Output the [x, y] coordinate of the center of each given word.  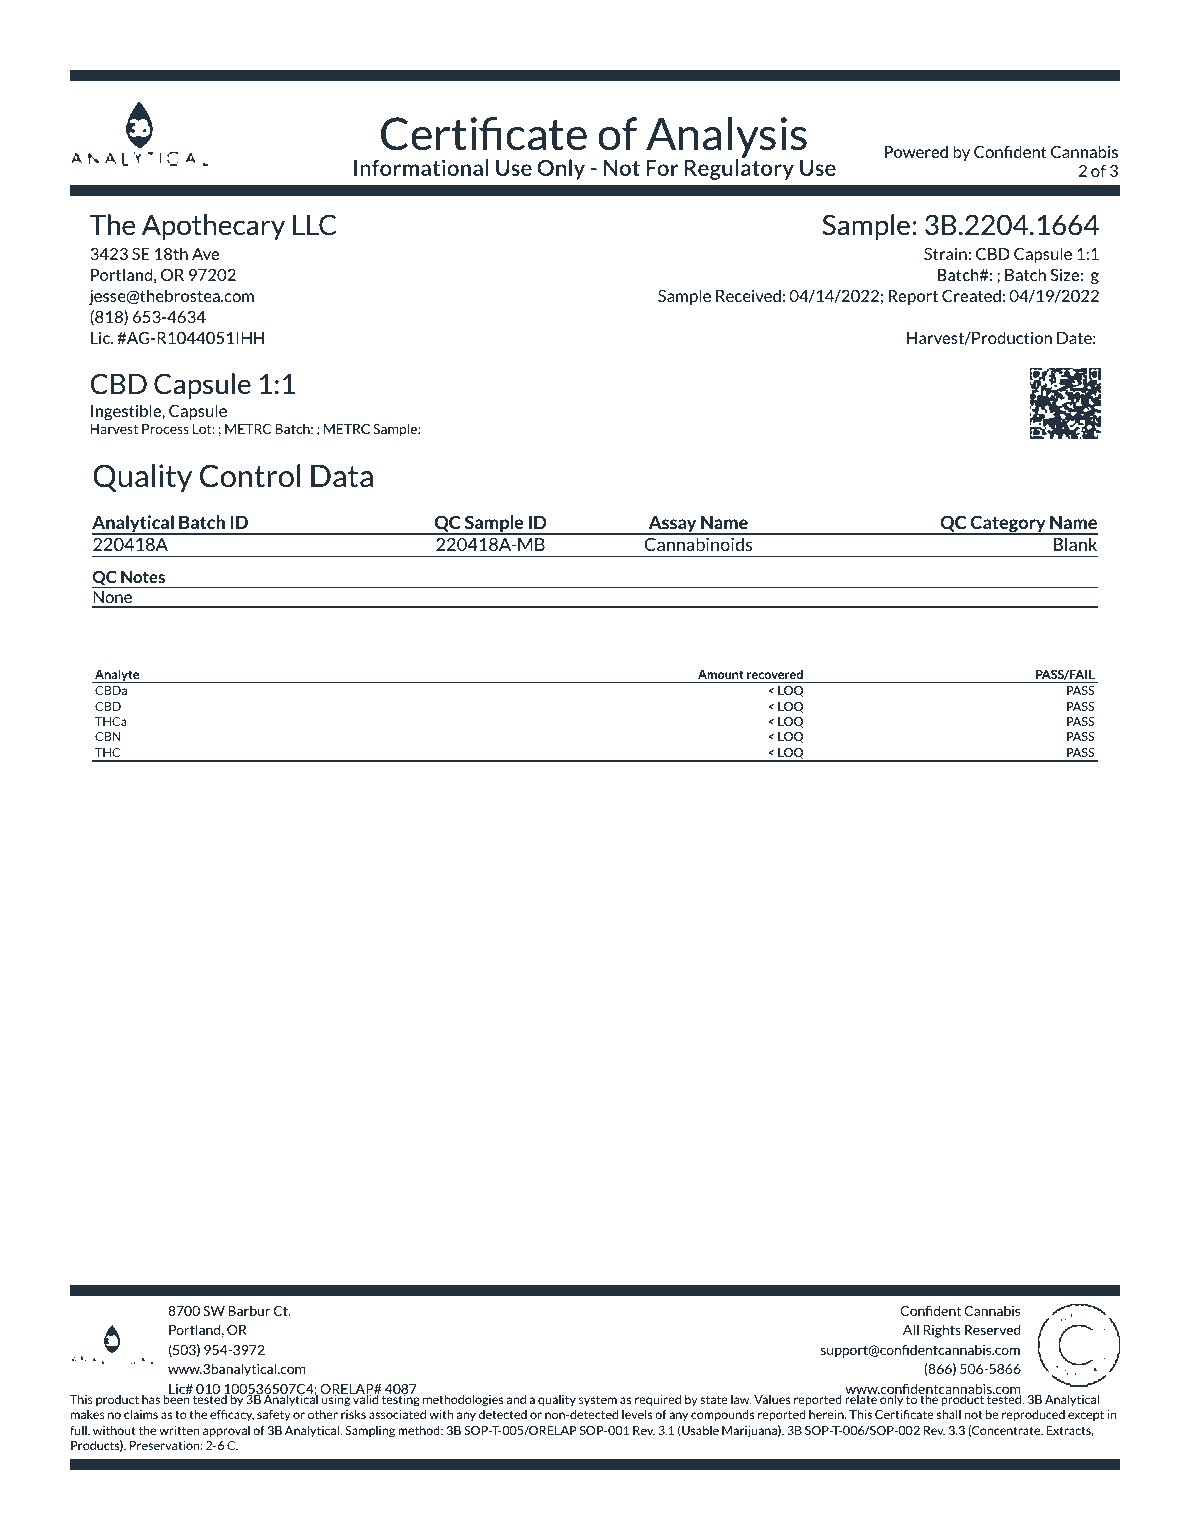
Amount [721, 674]
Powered [916, 151]
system [598, 1400]
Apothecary [213, 227]
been [177, 1398]
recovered [775, 674]
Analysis [726, 139]
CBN [107, 736]
